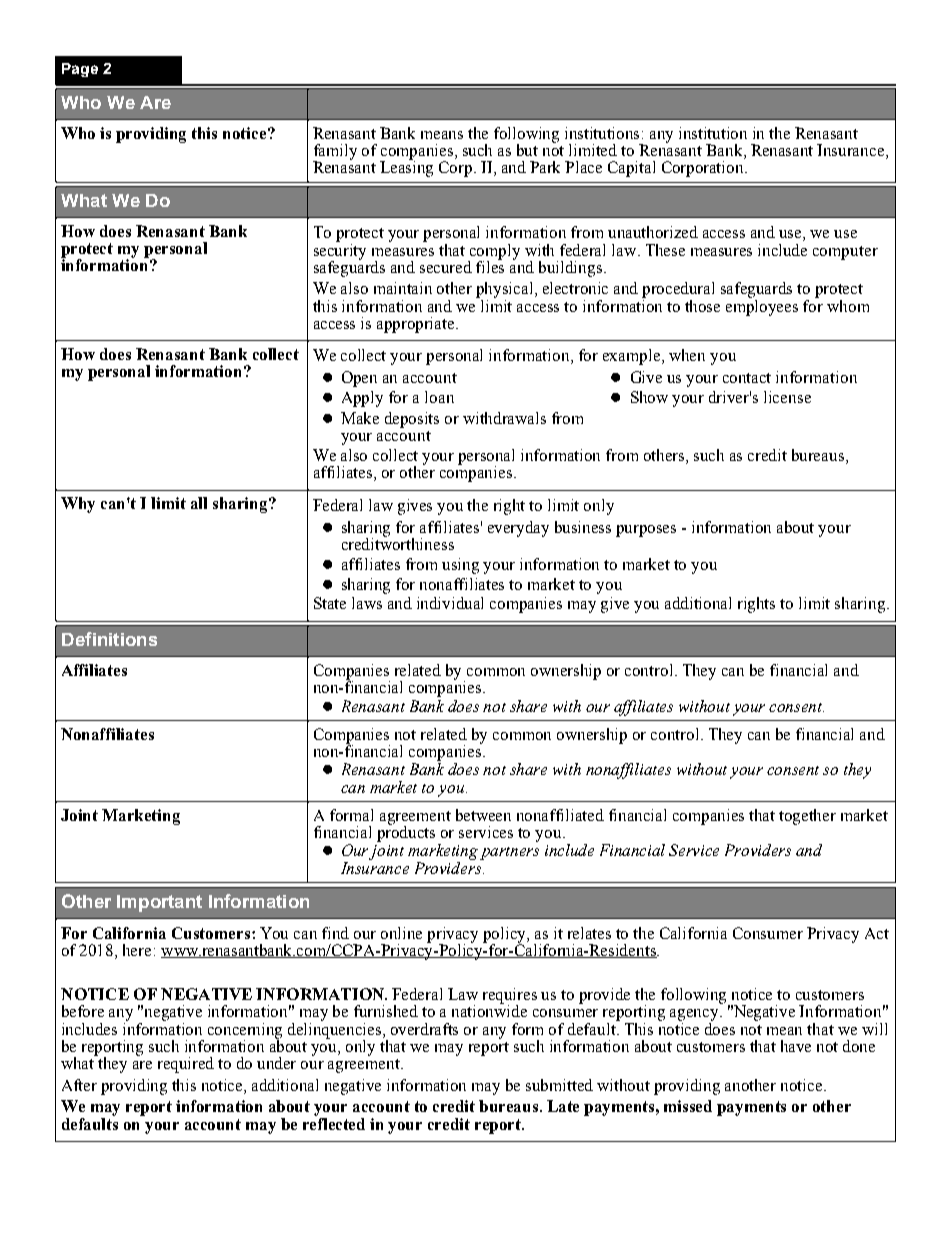  What do you see at coordinates (186, 1065) in the image?
I see `required` at bounding box center [186, 1065].
